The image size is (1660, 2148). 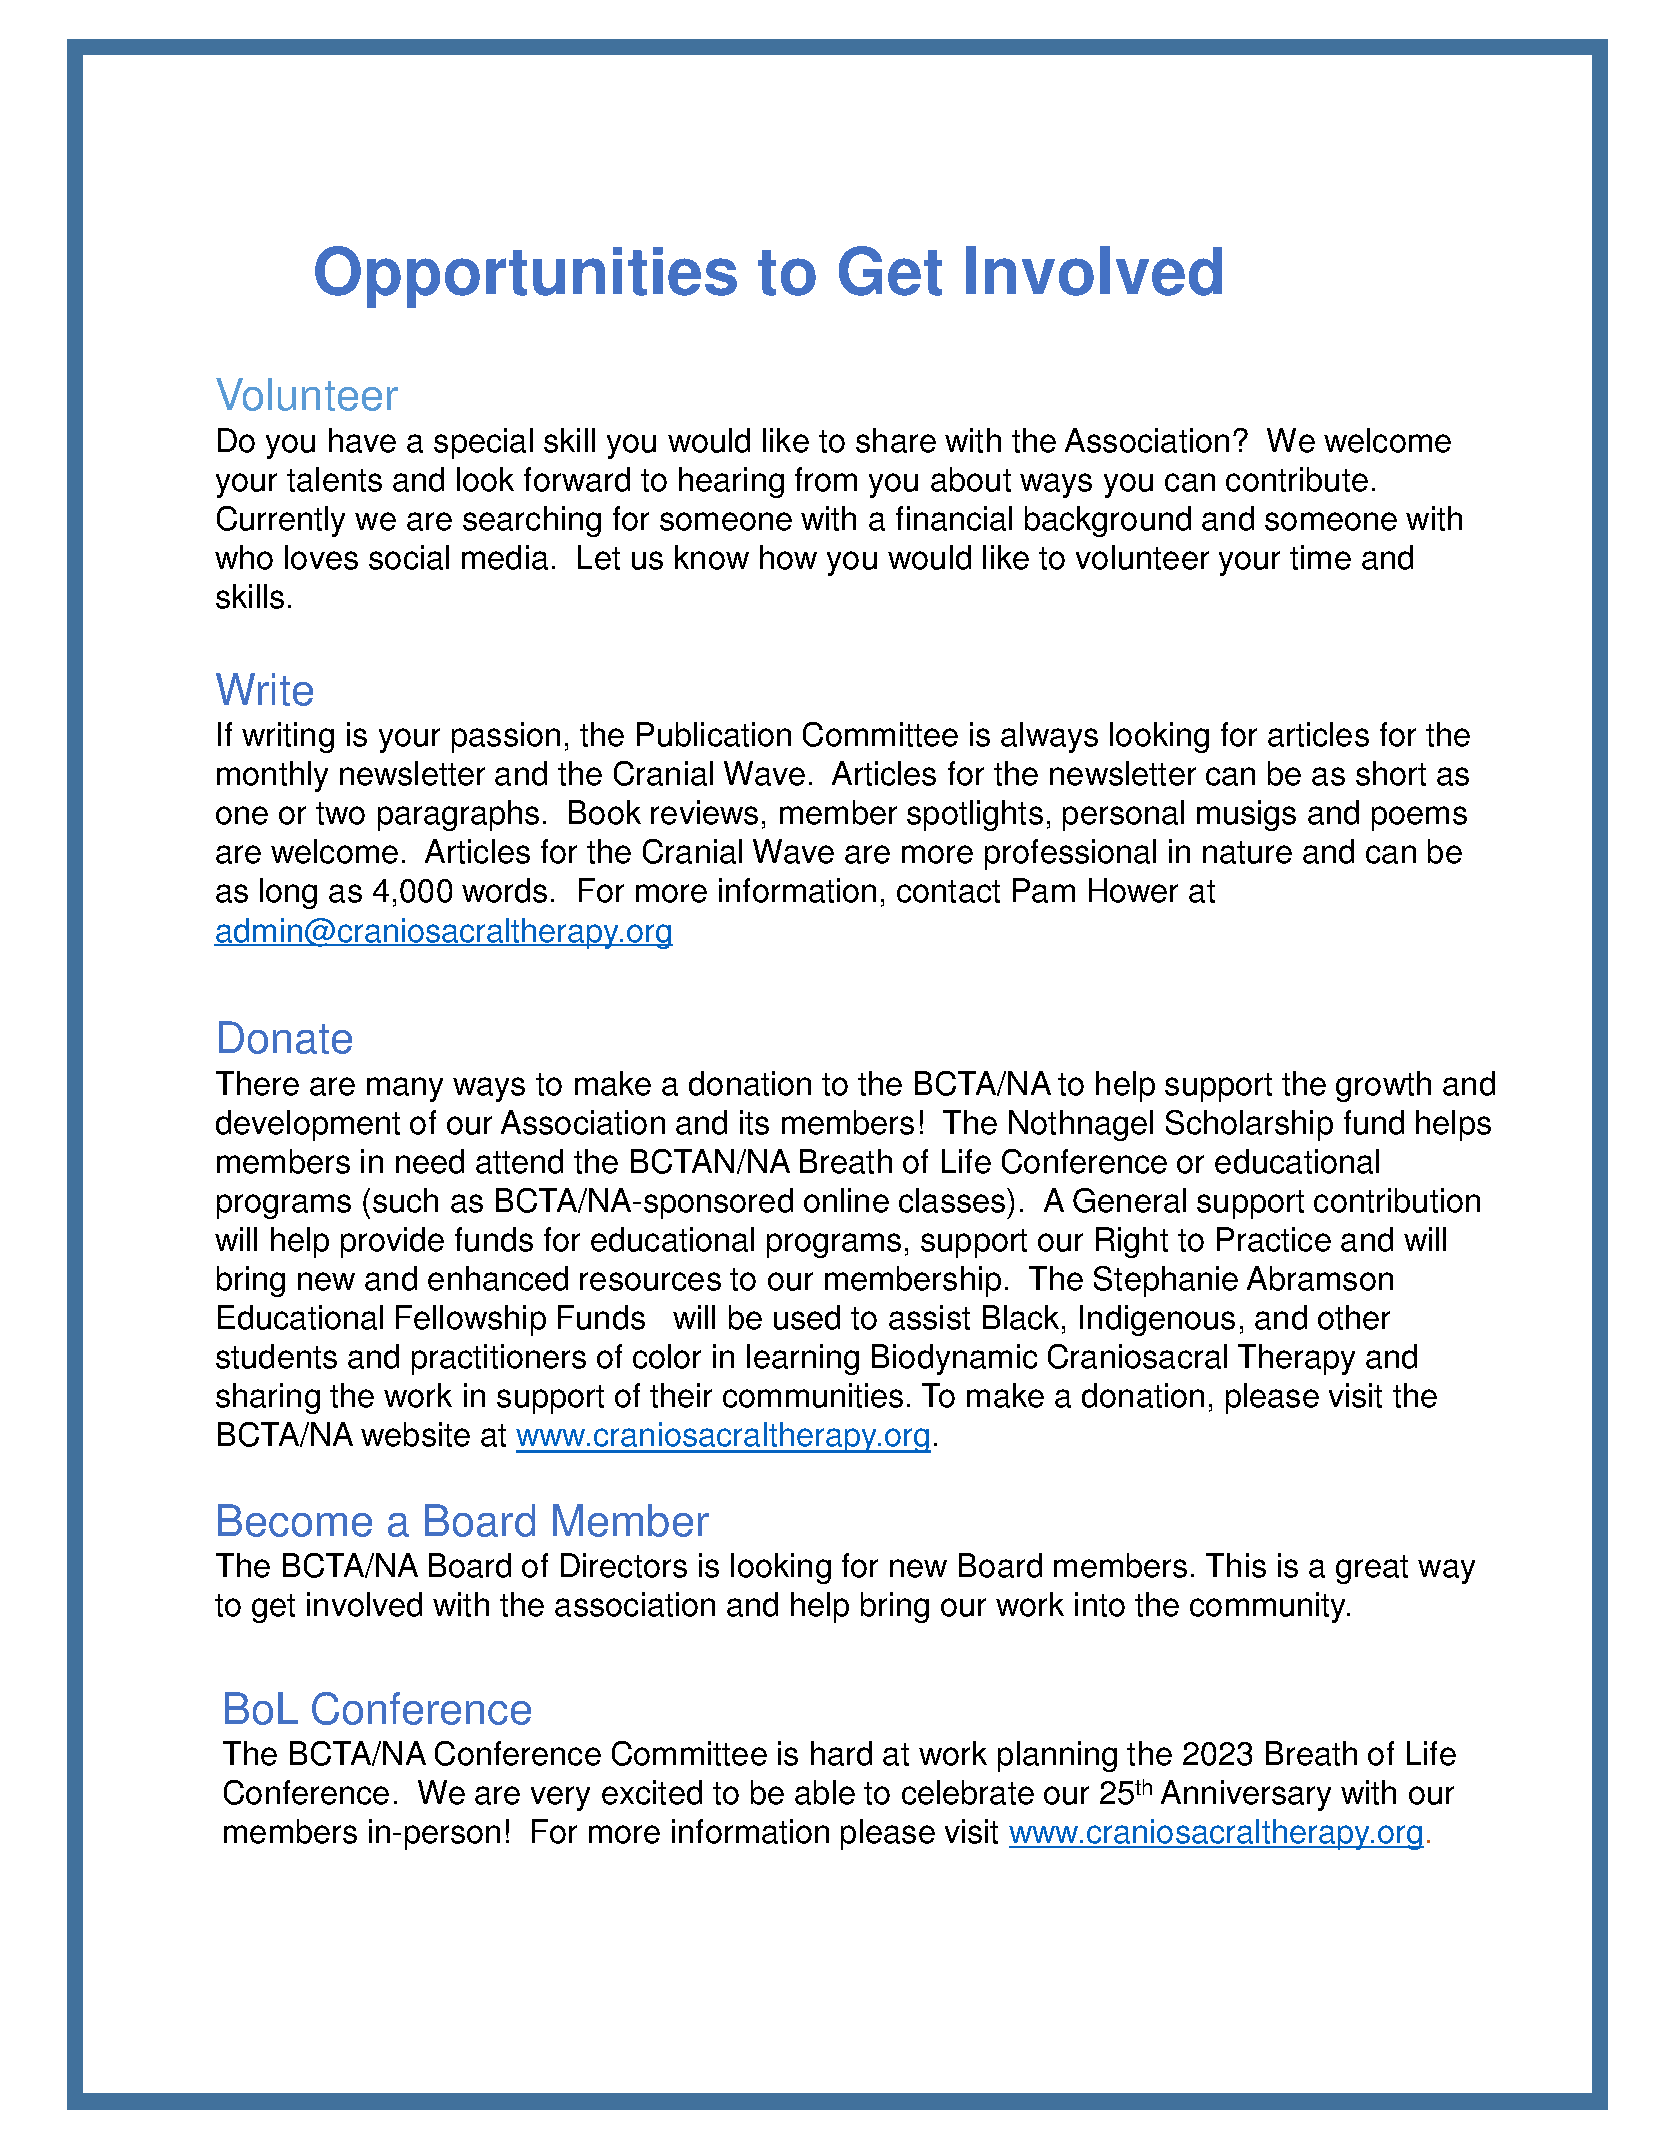 I want to click on very, so click(x=560, y=1798).
